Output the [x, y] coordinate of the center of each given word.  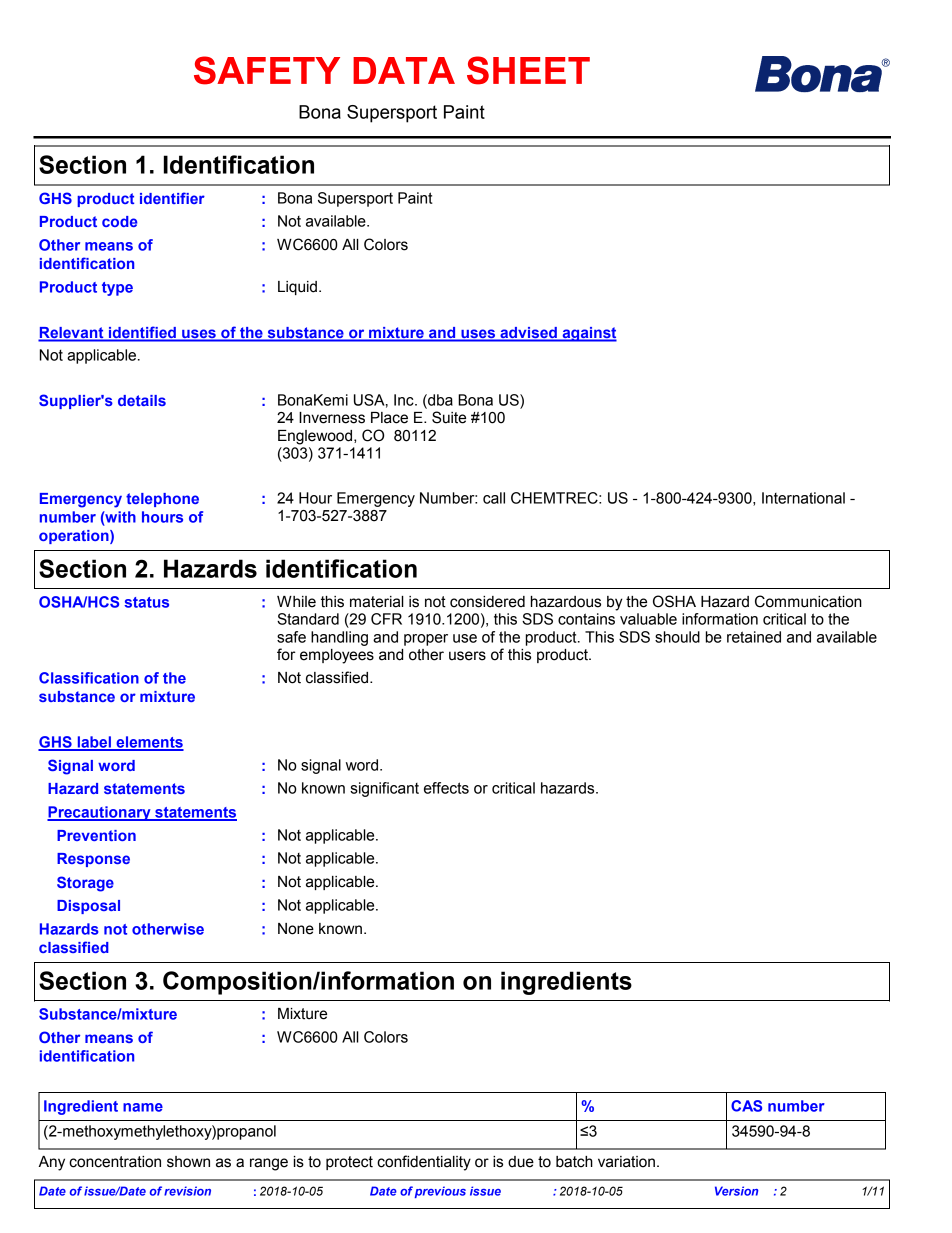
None [296, 929]
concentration [115, 1162]
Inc [405, 400]
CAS [746, 1106]
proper [426, 640]
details [142, 400]
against [588, 334]
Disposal [88, 907]
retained [754, 637]
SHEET [528, 70]
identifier [172, 198]
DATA [404, 70]
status [146, 602]
